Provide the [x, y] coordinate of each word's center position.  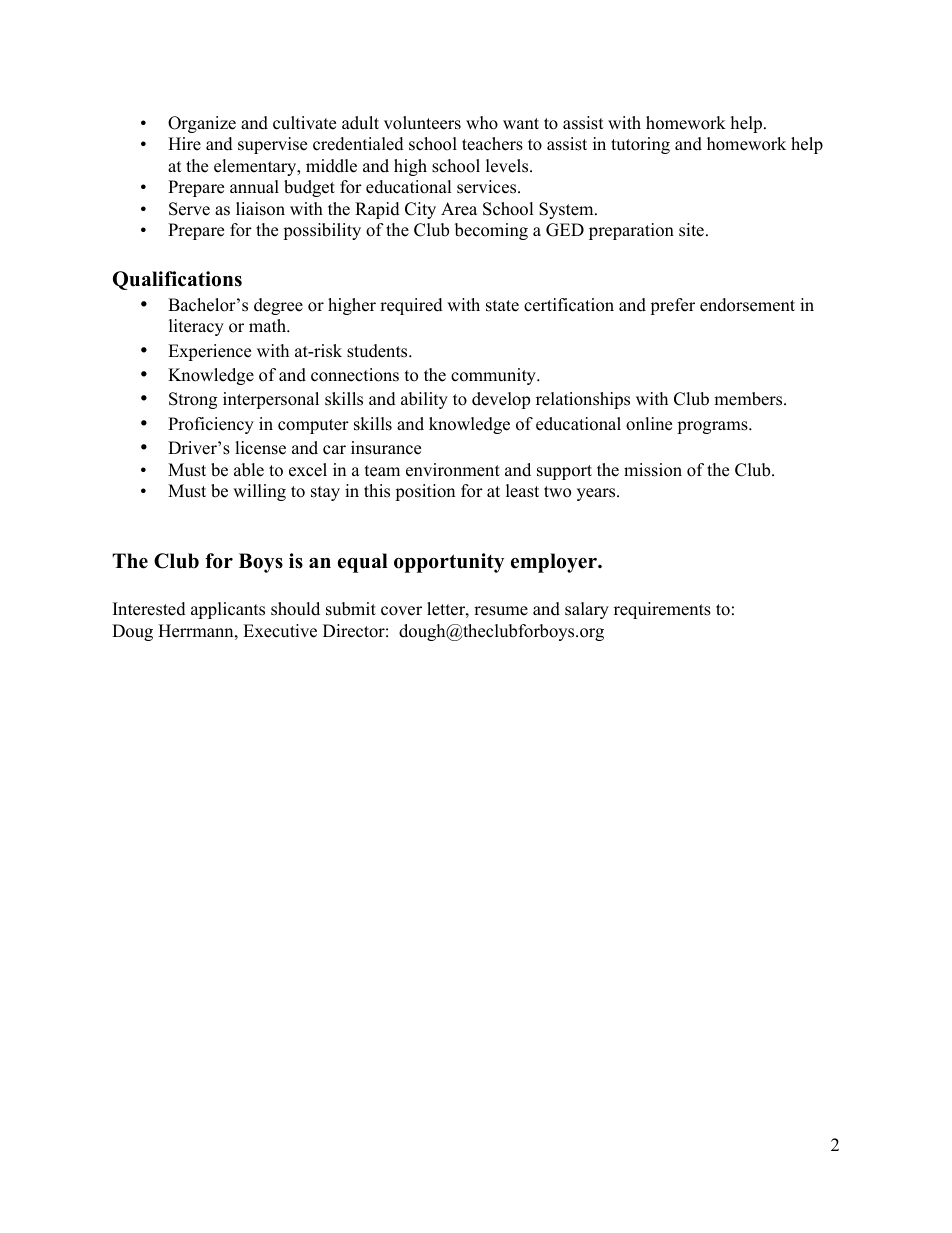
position [425, 492]
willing [259, 492]
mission [653, 470]
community [494, 376]
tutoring [640, 145]
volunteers [422, 123]
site [691, 230]
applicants [228, 610]
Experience [209, 352]
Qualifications [177, 280]
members [749, 399]
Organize [202, 124]
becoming [491, 231]
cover [401, 611]
